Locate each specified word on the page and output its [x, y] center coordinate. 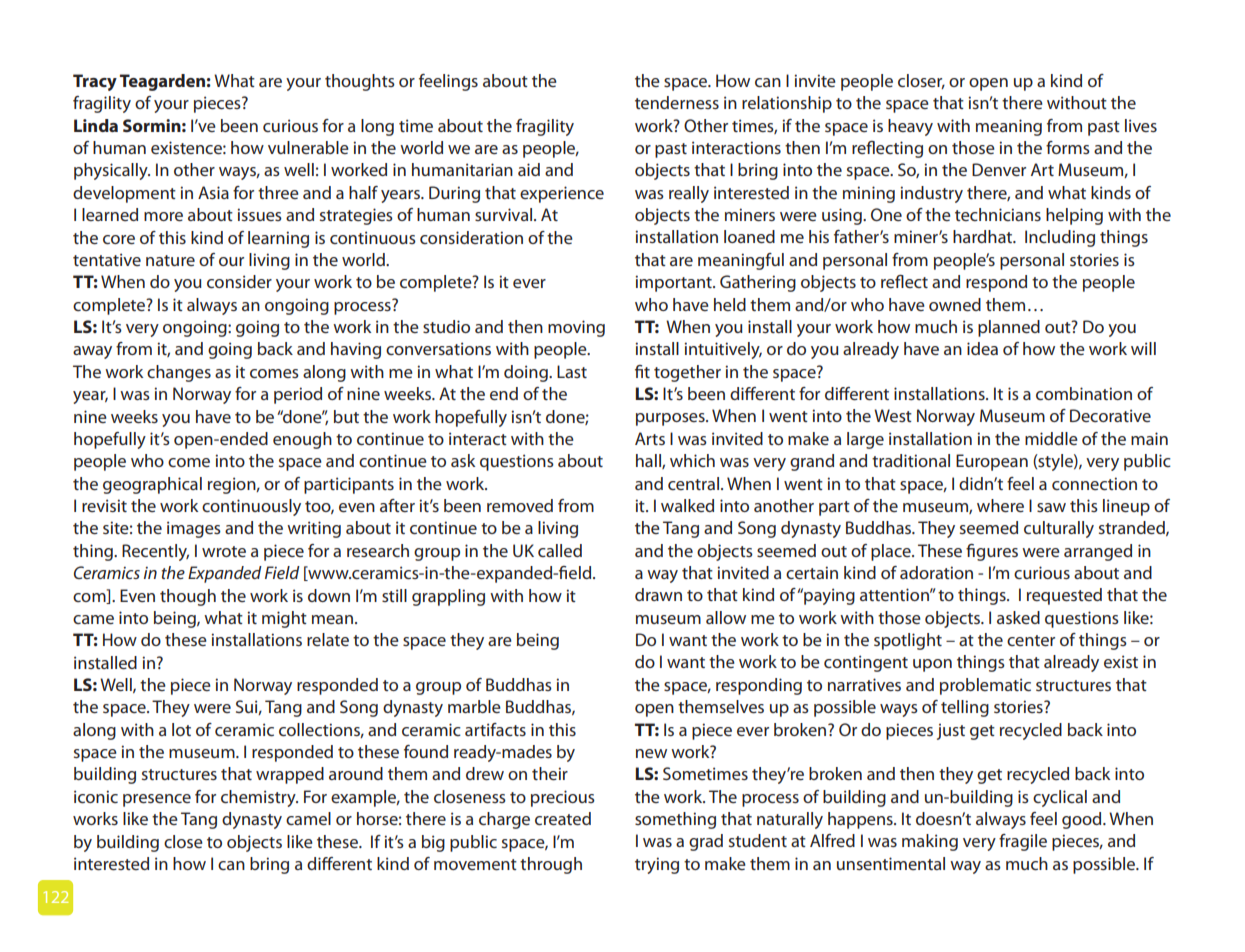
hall [649, 461]
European [992, 462]
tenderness [677, 102]
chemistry [259, 798]
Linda [96, 125]
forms [1068, 147]
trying [657, 865]
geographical [152, 485]
